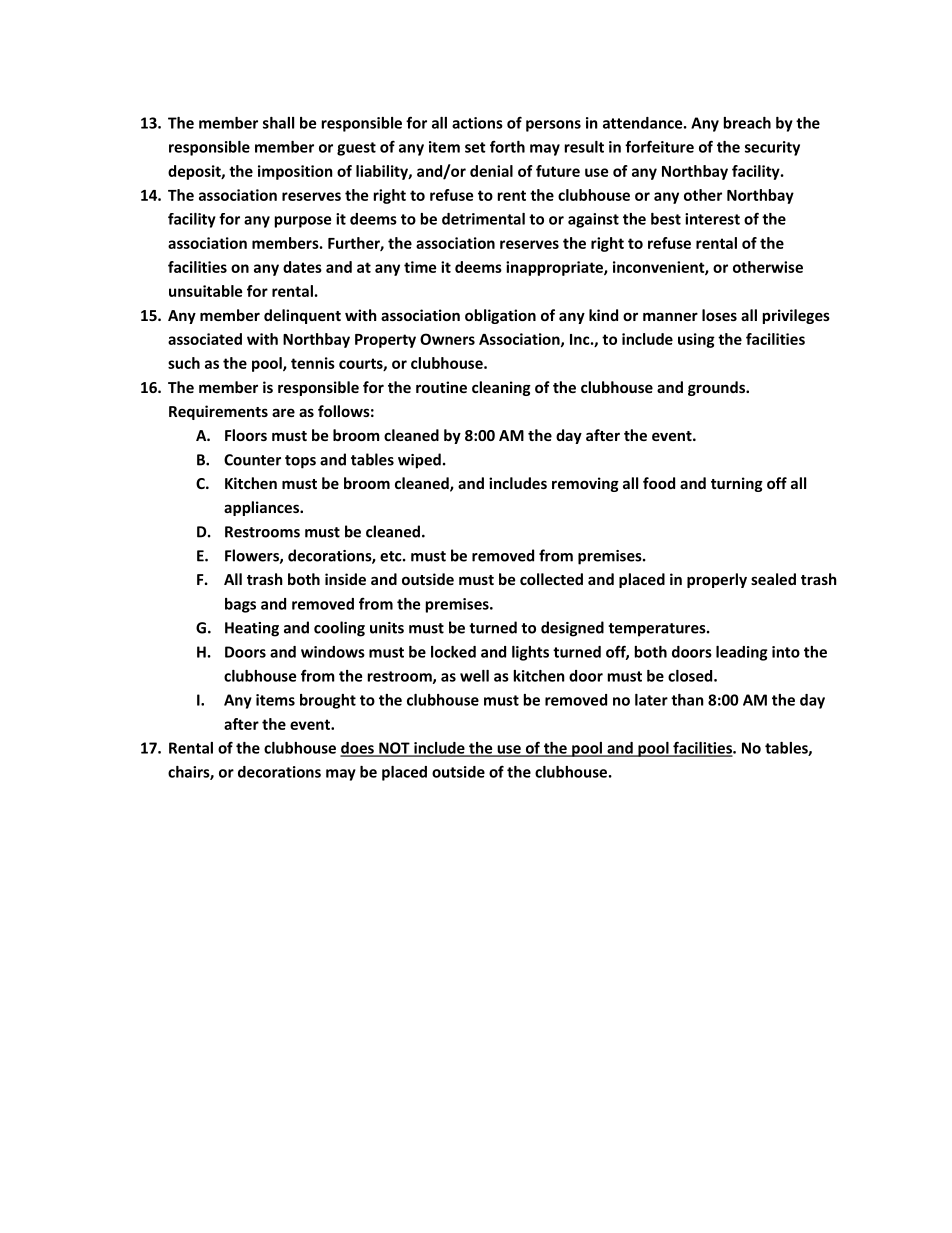  I want to click on loses, so click(719, 315).
